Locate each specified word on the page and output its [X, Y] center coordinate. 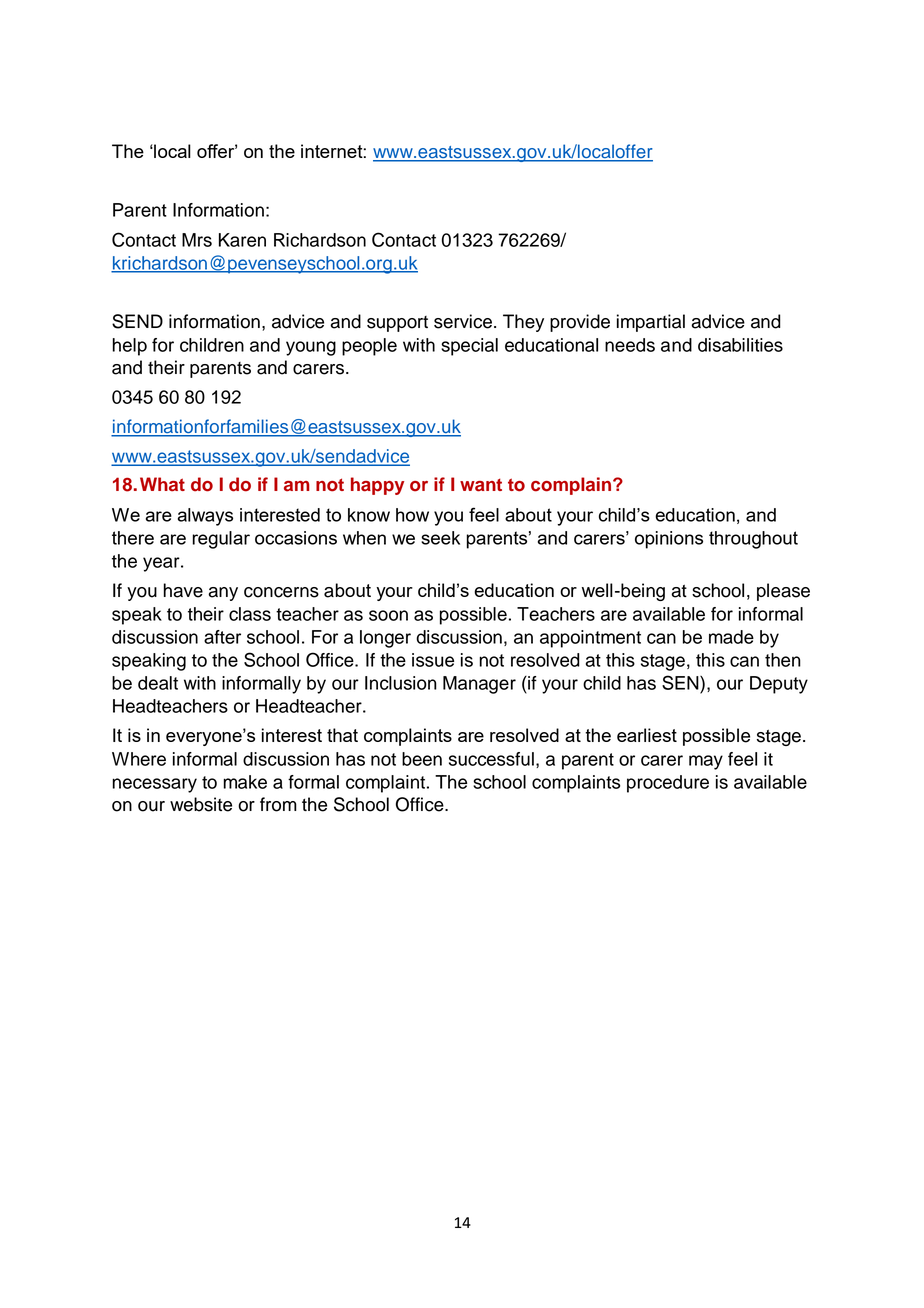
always [205, 517]
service [464, 321]
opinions [669, 540]
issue [433, 660]
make [245, 782]
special [469, 347]
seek [440, 538]
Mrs [197, 240]
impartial [651, 323]
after [222, 637]
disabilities [740, 345]
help [129, 347]
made [731, 637]
